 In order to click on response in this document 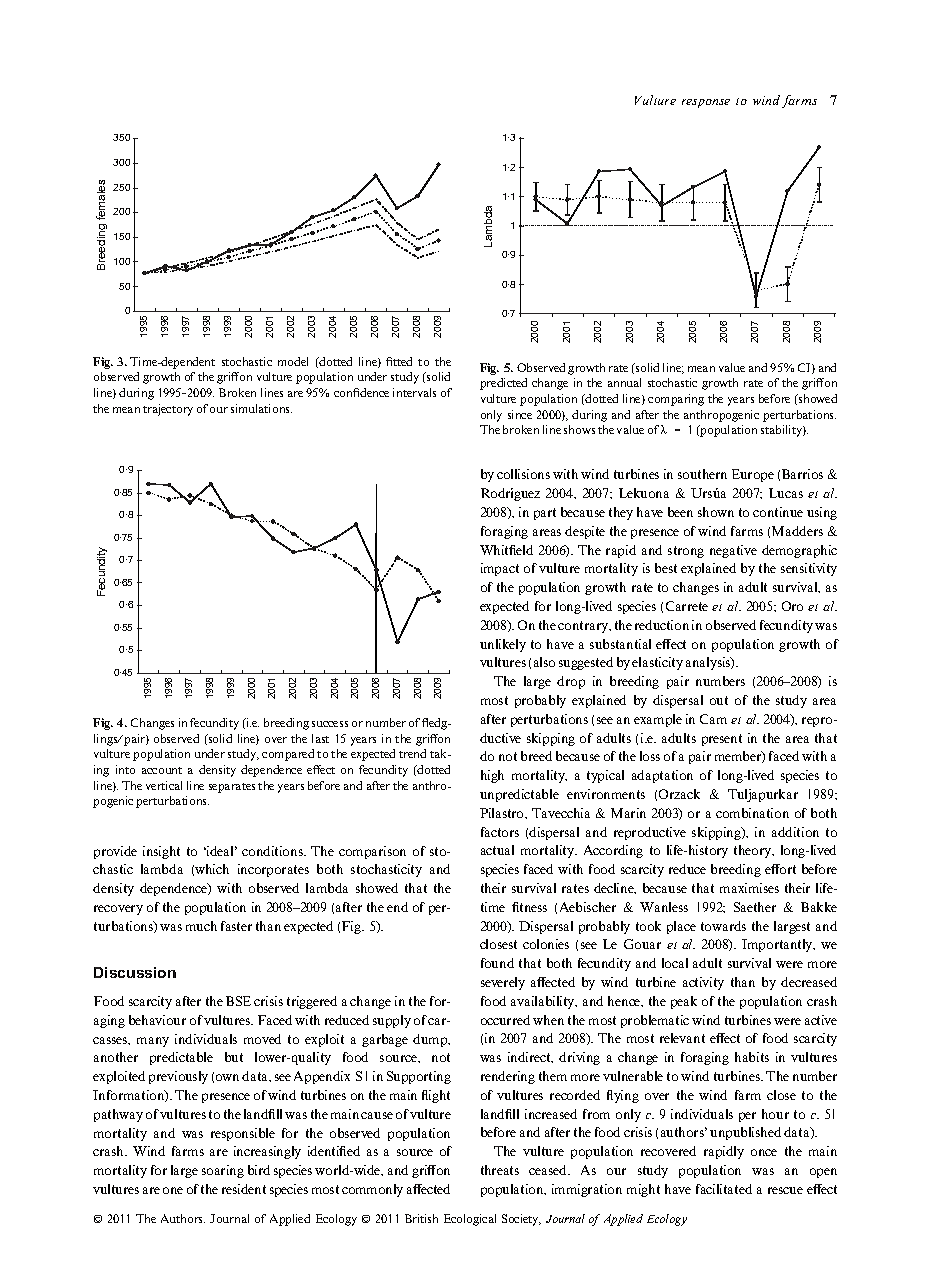, I will do `click(706, 103)`.
